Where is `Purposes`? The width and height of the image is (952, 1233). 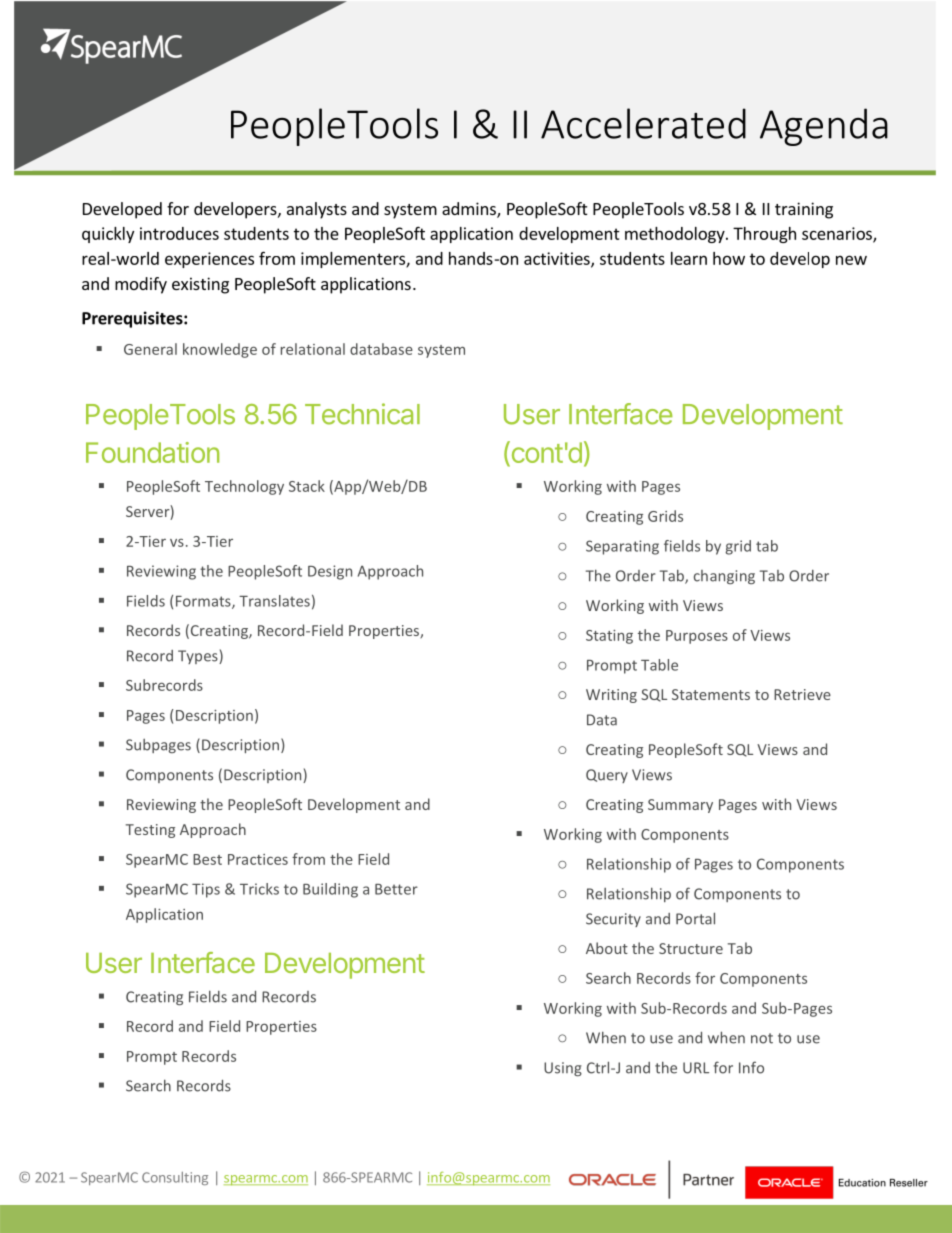
Purposes is located at coordinates (697, 637).
